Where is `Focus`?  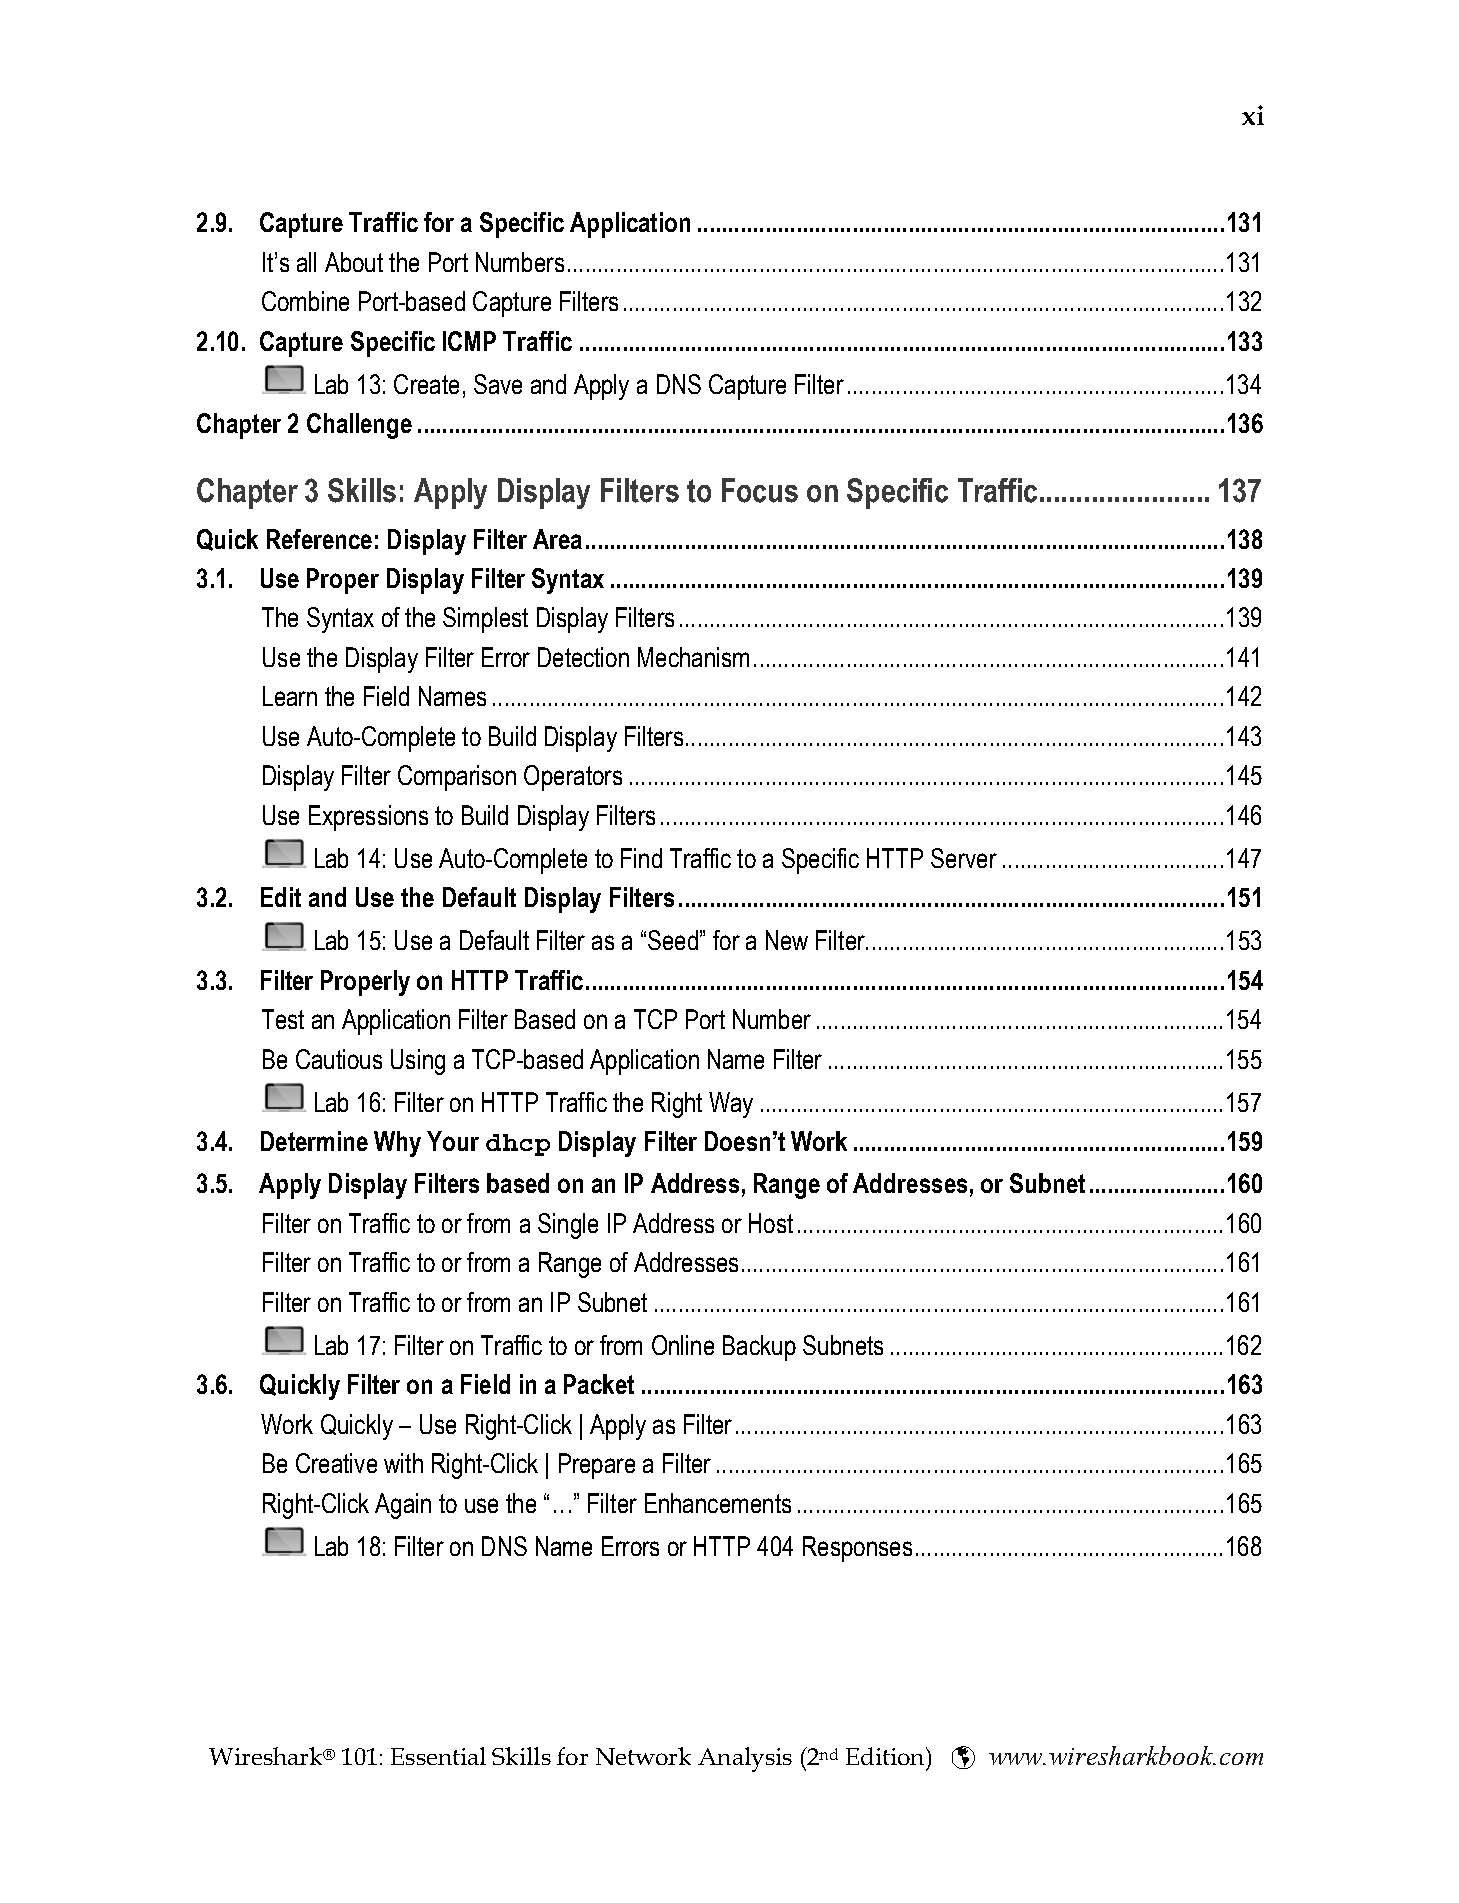 Focus is located at coordinates (760, 490).
